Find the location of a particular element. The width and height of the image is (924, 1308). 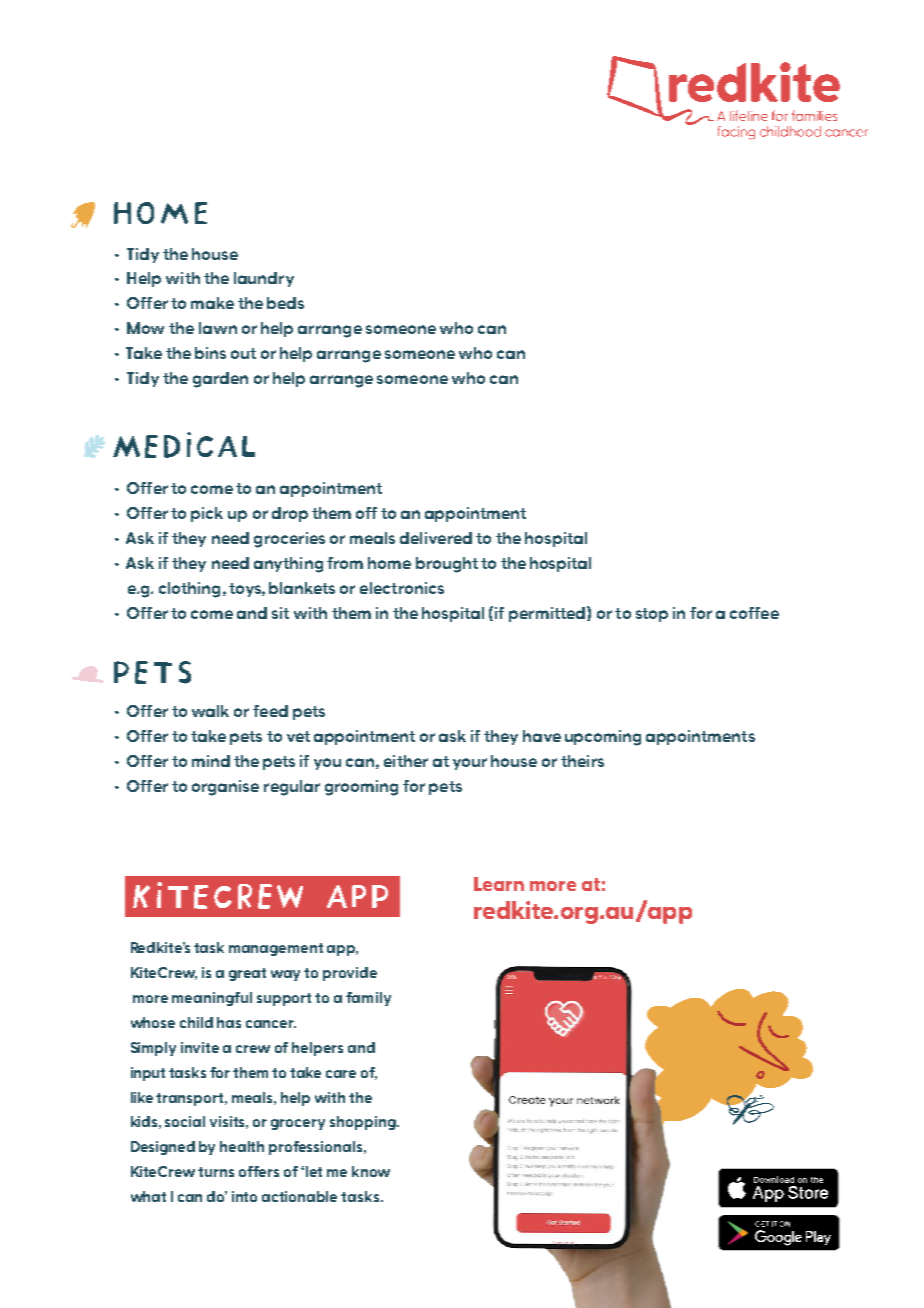

delivered is located at coordinates (436, 538).
